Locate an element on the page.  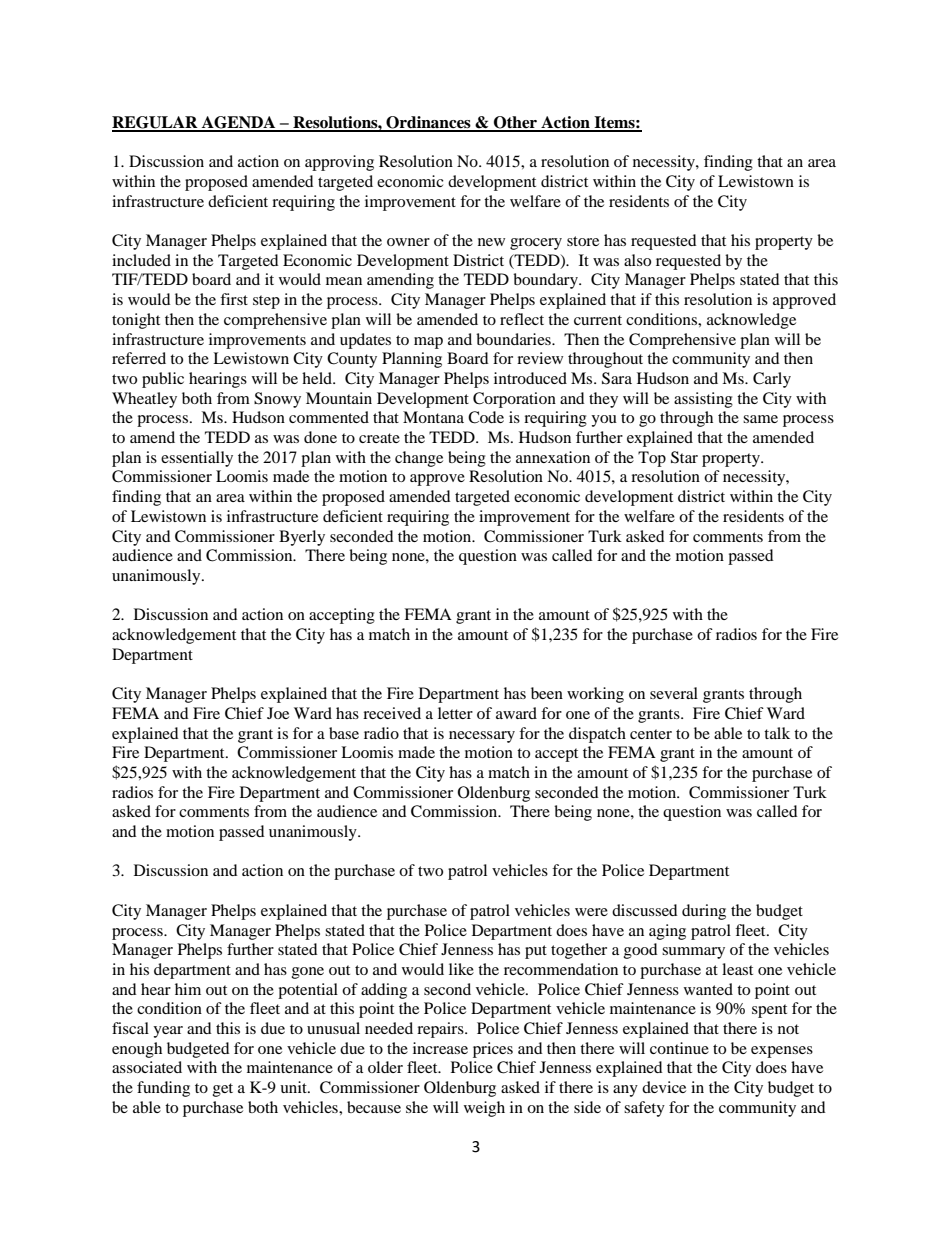
several is located at coordinates (674, 693).
